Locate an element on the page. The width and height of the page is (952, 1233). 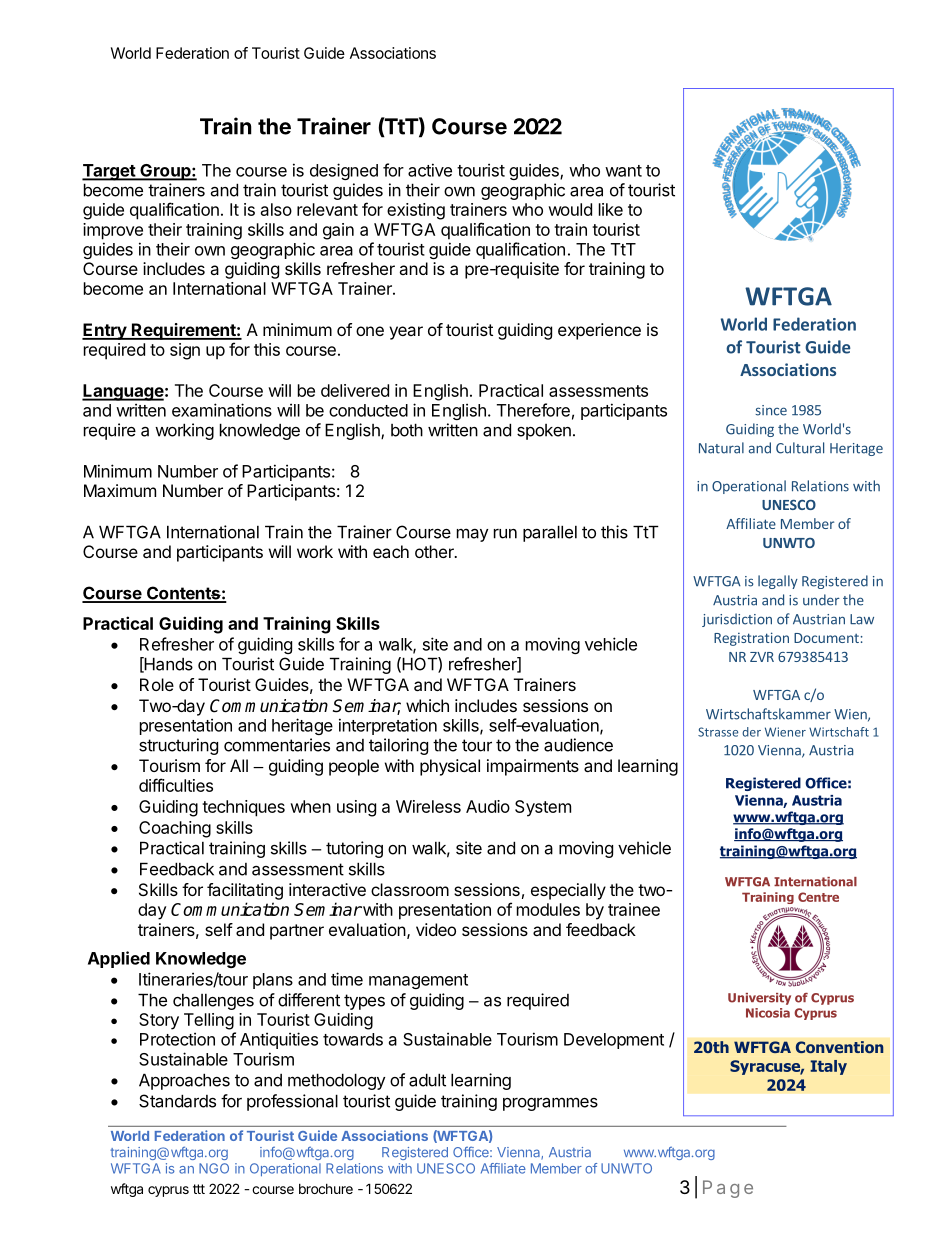
other is located at coordinates (435, 551).
